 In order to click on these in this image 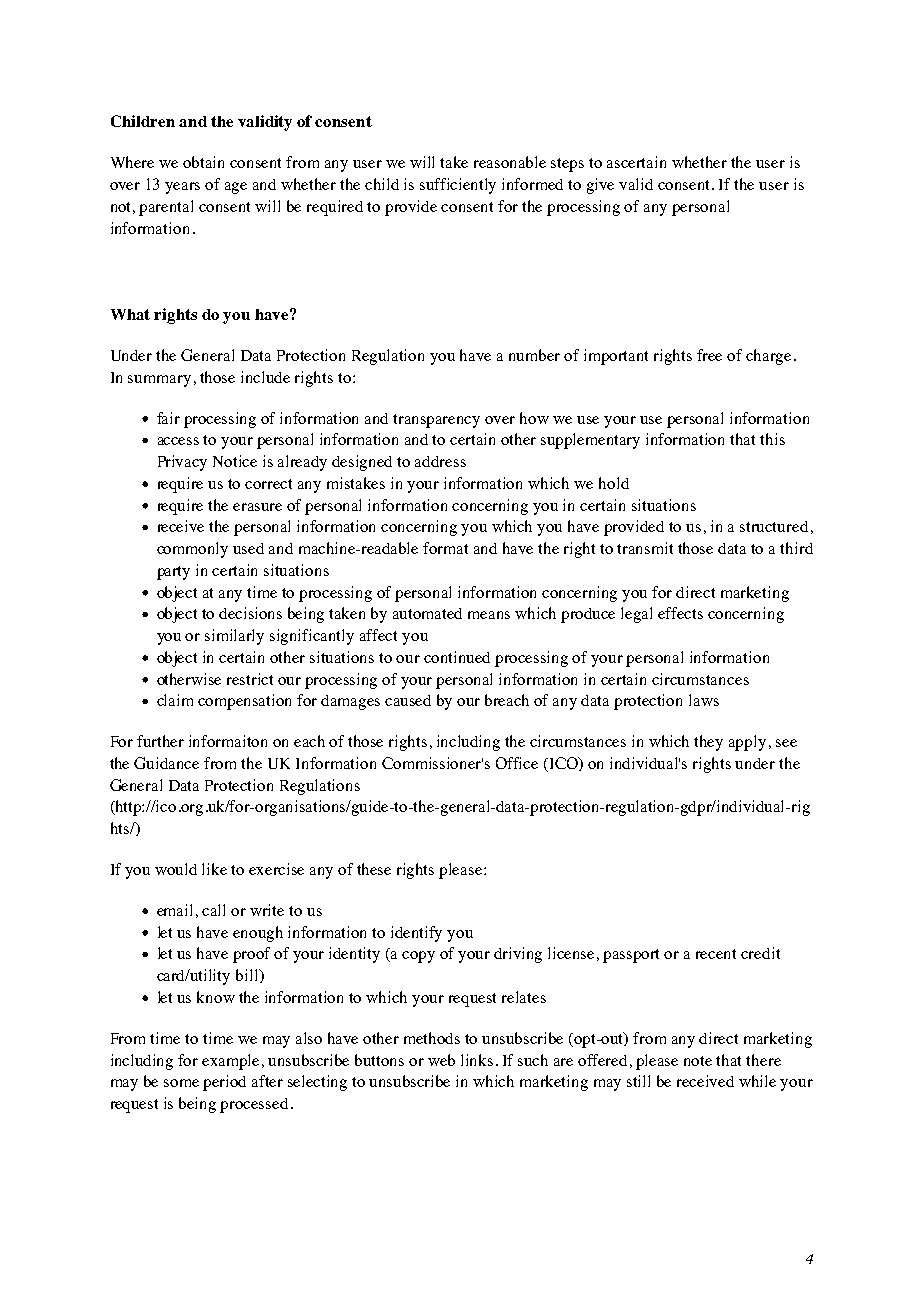, I will do `click(374, 869)`.
